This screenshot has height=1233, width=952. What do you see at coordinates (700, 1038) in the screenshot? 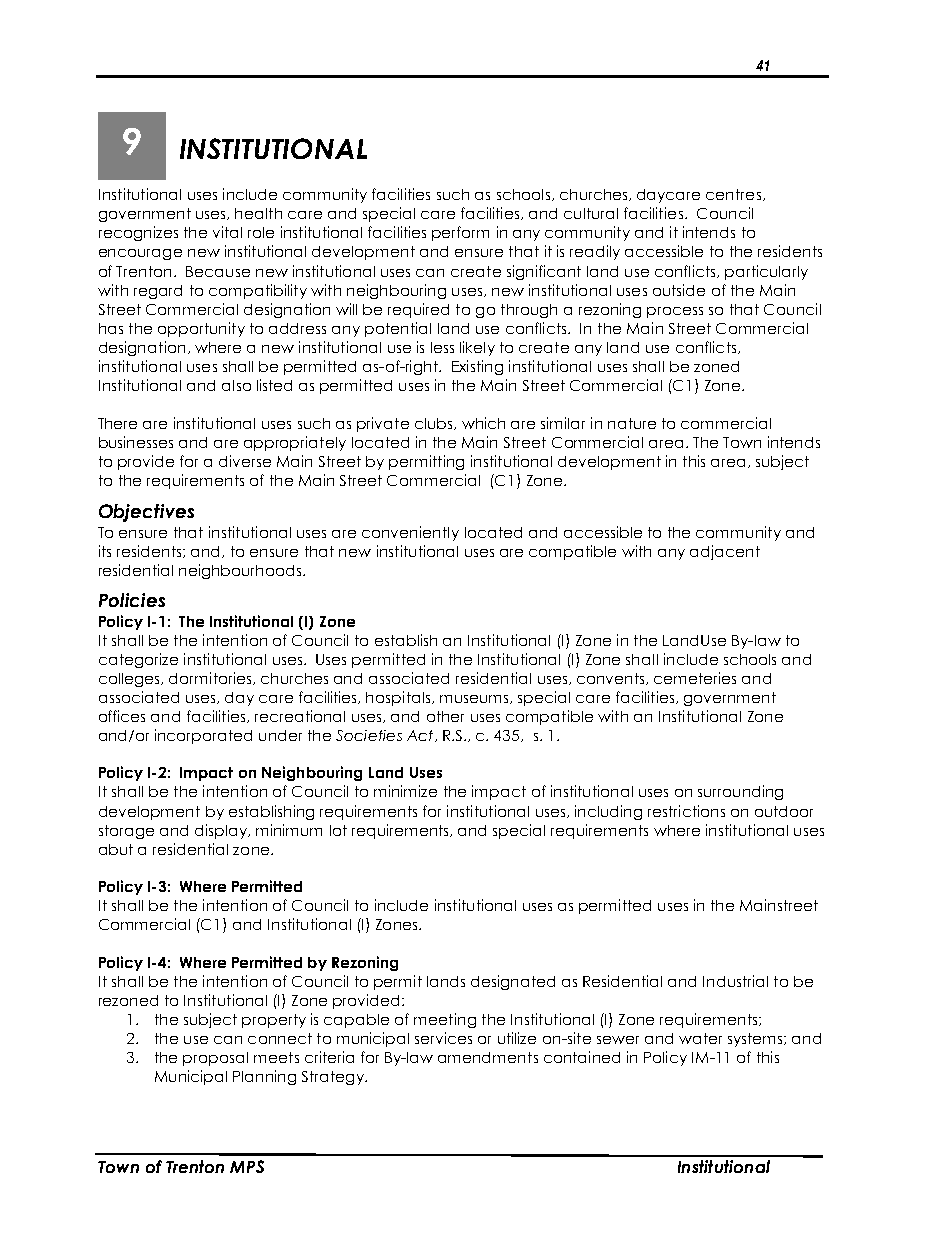
I see `water` at bounding box center [700, 1038].
